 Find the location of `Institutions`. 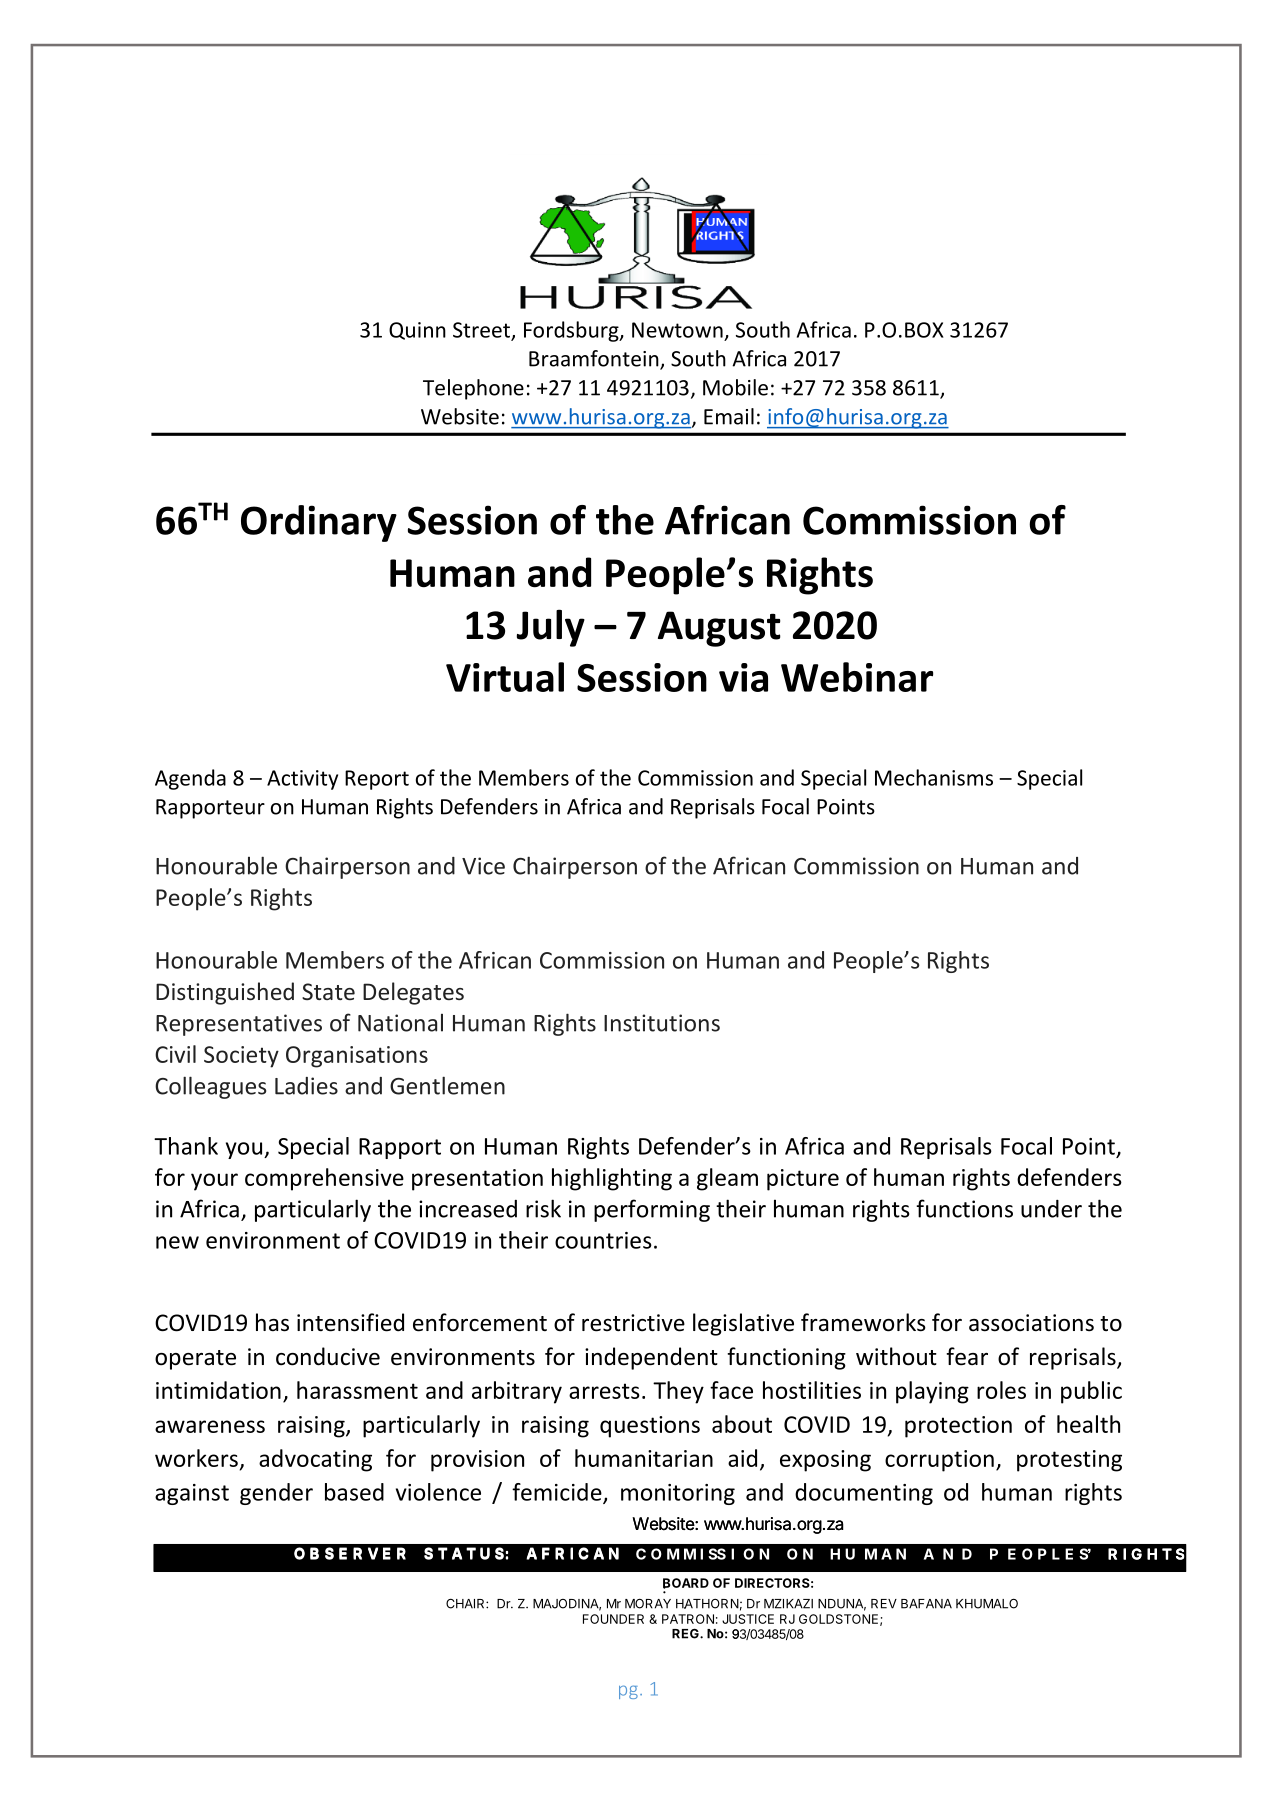

Institutions is located at coordinates (662, 1023).
